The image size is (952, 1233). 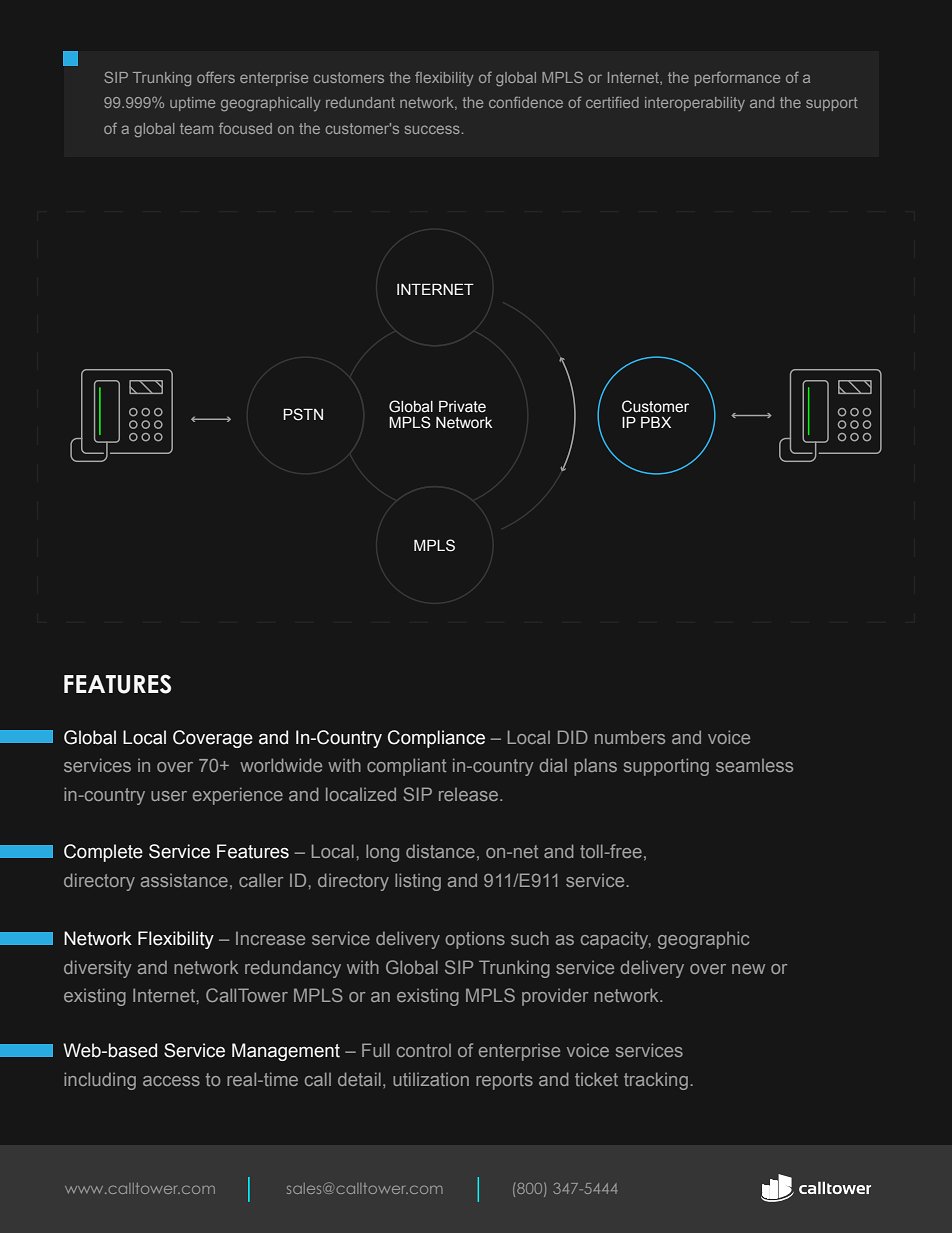 I want to click on success, so click(x=432, y=129).
